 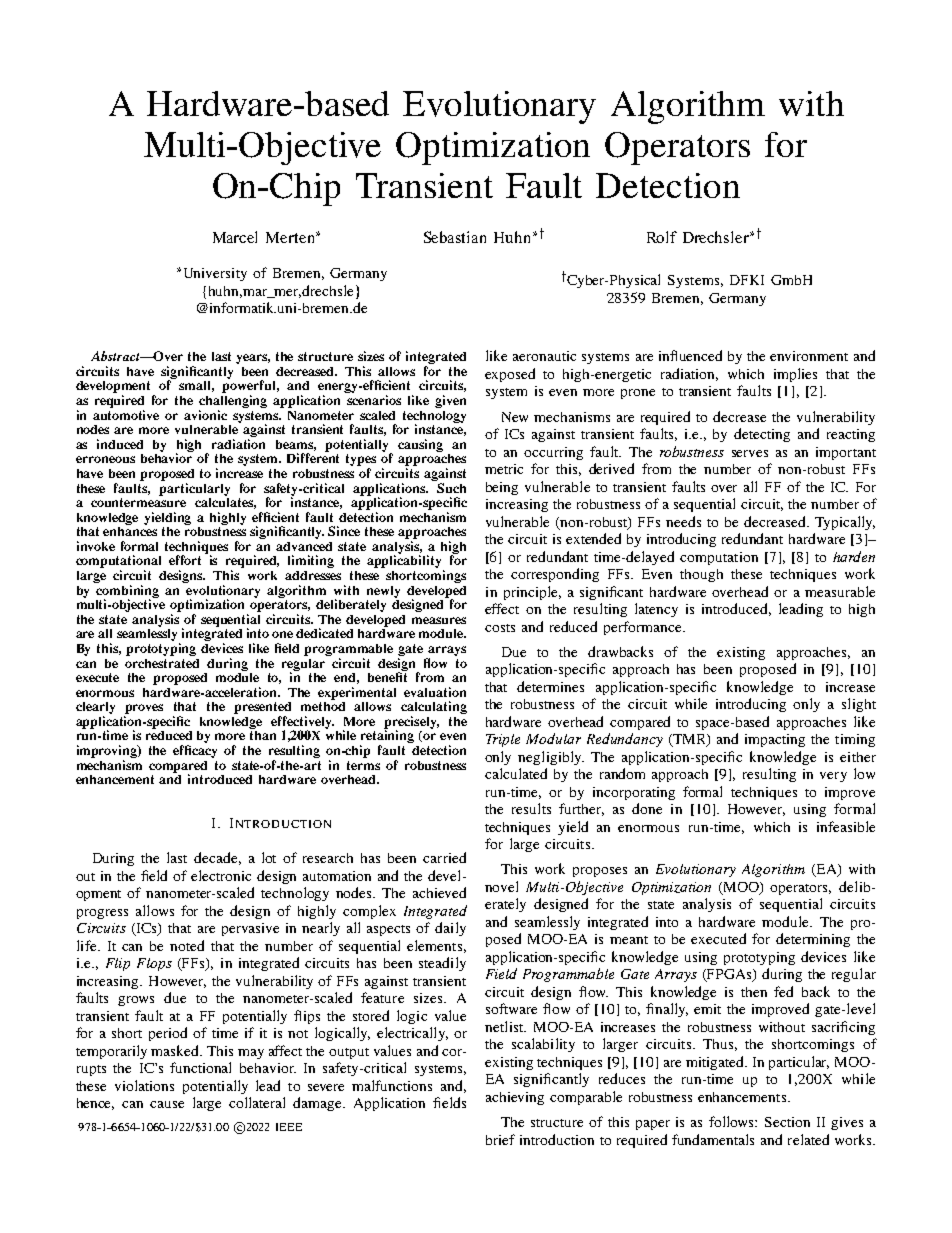 I want to click on cause, so click(x=167, y=1104).
